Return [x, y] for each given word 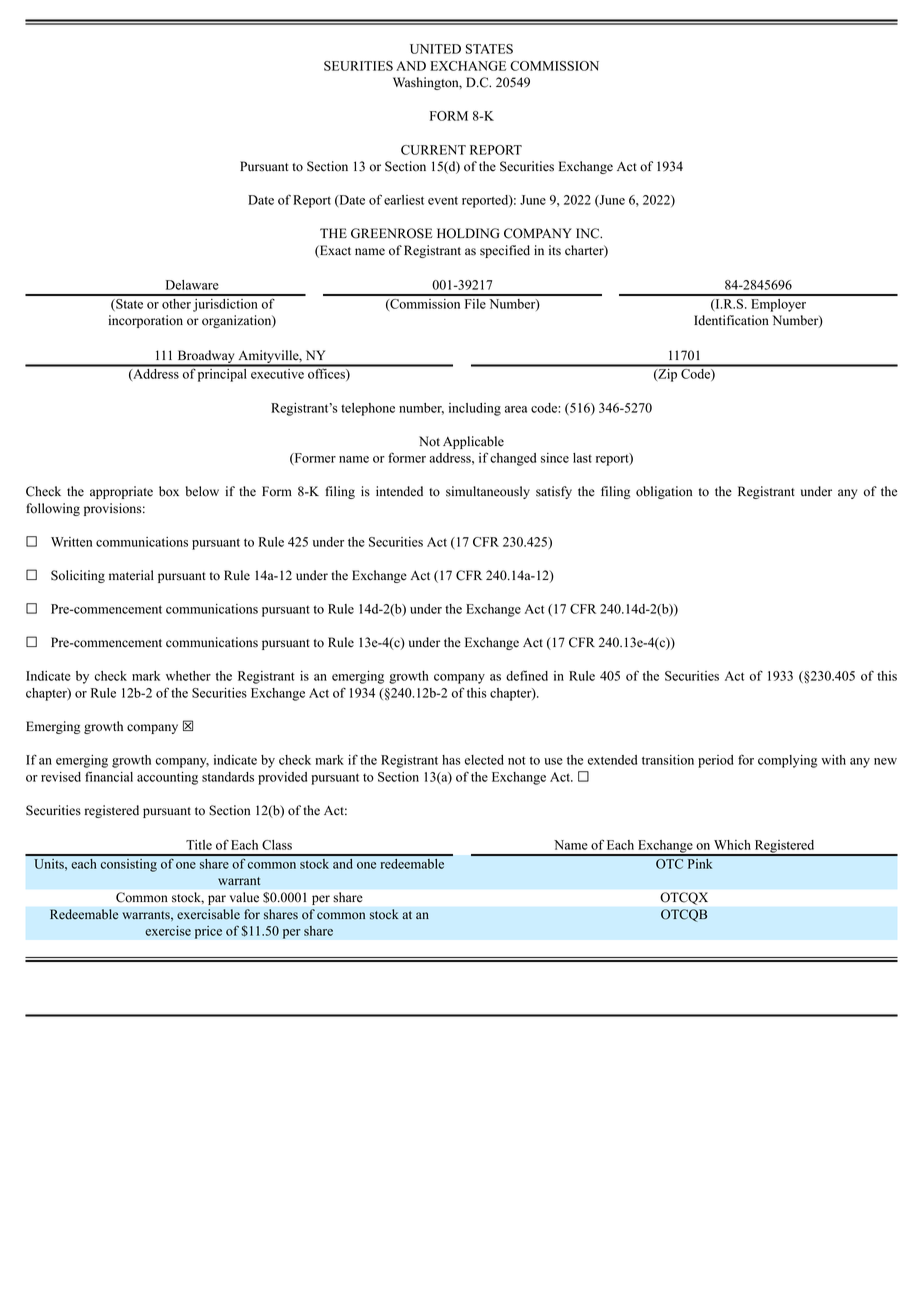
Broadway [206, 358]
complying [787, 761]
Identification [731, 320]
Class [277, 845]
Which [732, 845]
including [475, 409]
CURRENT [433, 150]
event [443, 200]
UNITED [435, 49]
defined [527, 675]
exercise [168, 931]
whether [188, 676]
